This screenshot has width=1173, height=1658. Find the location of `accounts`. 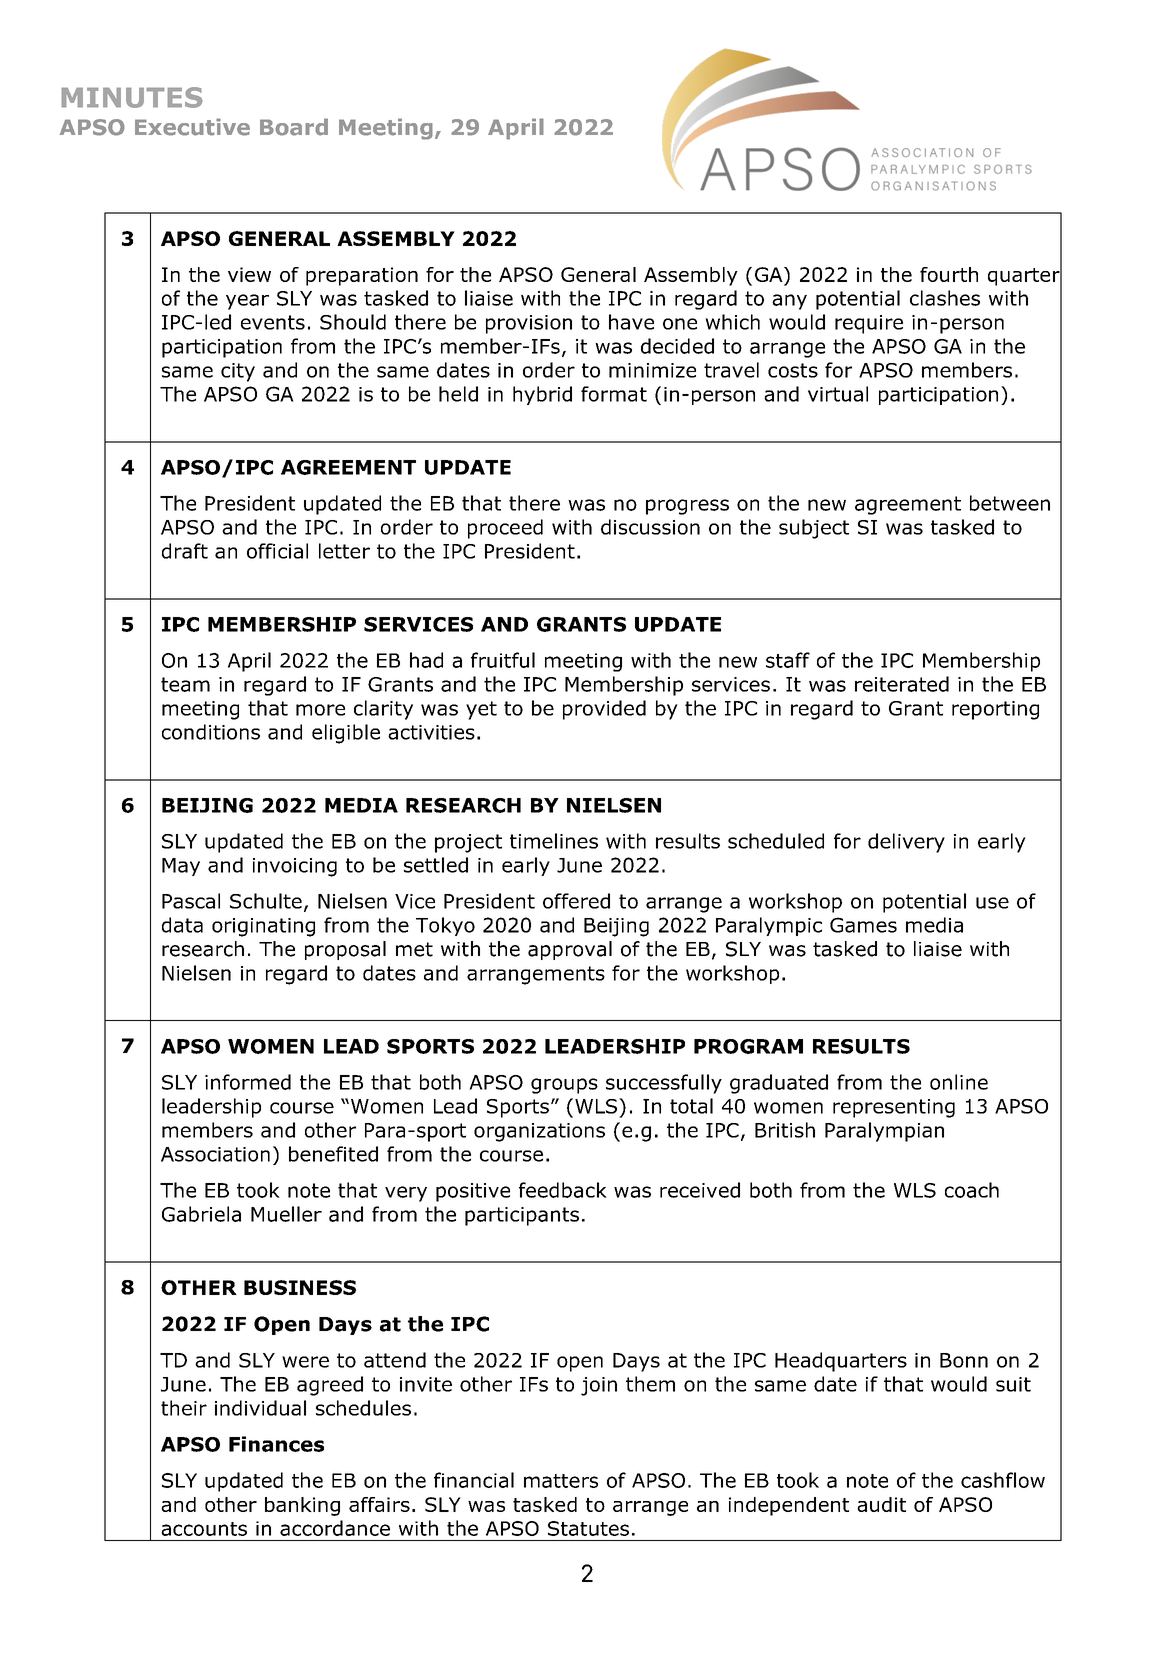

accounts is located at coordinates (204, 1529).
